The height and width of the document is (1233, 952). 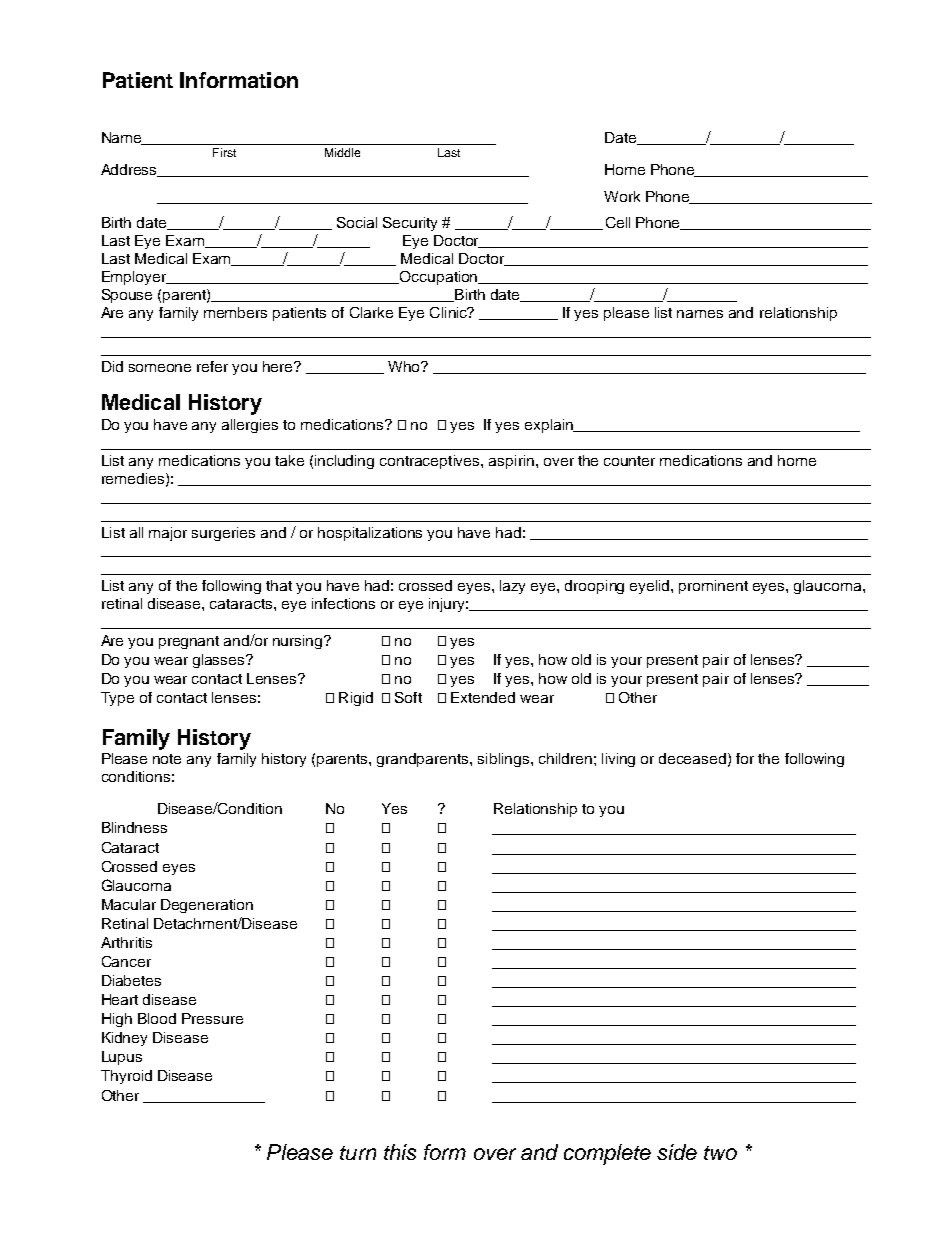 I want to click on Security, so click(x=410, y=224).
